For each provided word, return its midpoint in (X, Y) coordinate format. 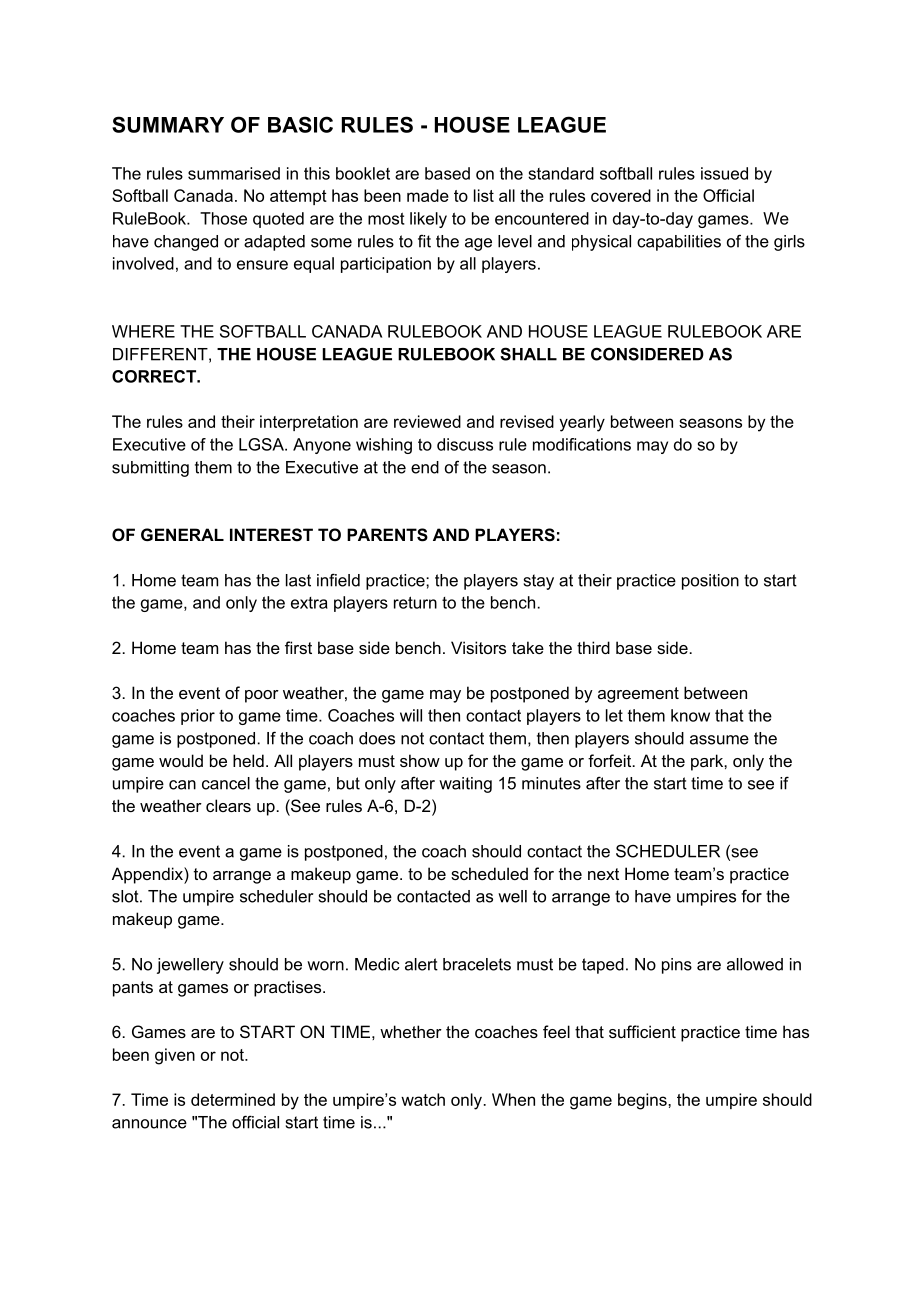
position (710, 582)
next (603, 874)
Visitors (478, 647)
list (484, 195)
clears (228, 805)
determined (233, 1099)
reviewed (427, 421)
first (298, 647)
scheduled (489, 873)
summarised (234, 173)
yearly (582, 423)
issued (724, 173)
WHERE (143, 331)
